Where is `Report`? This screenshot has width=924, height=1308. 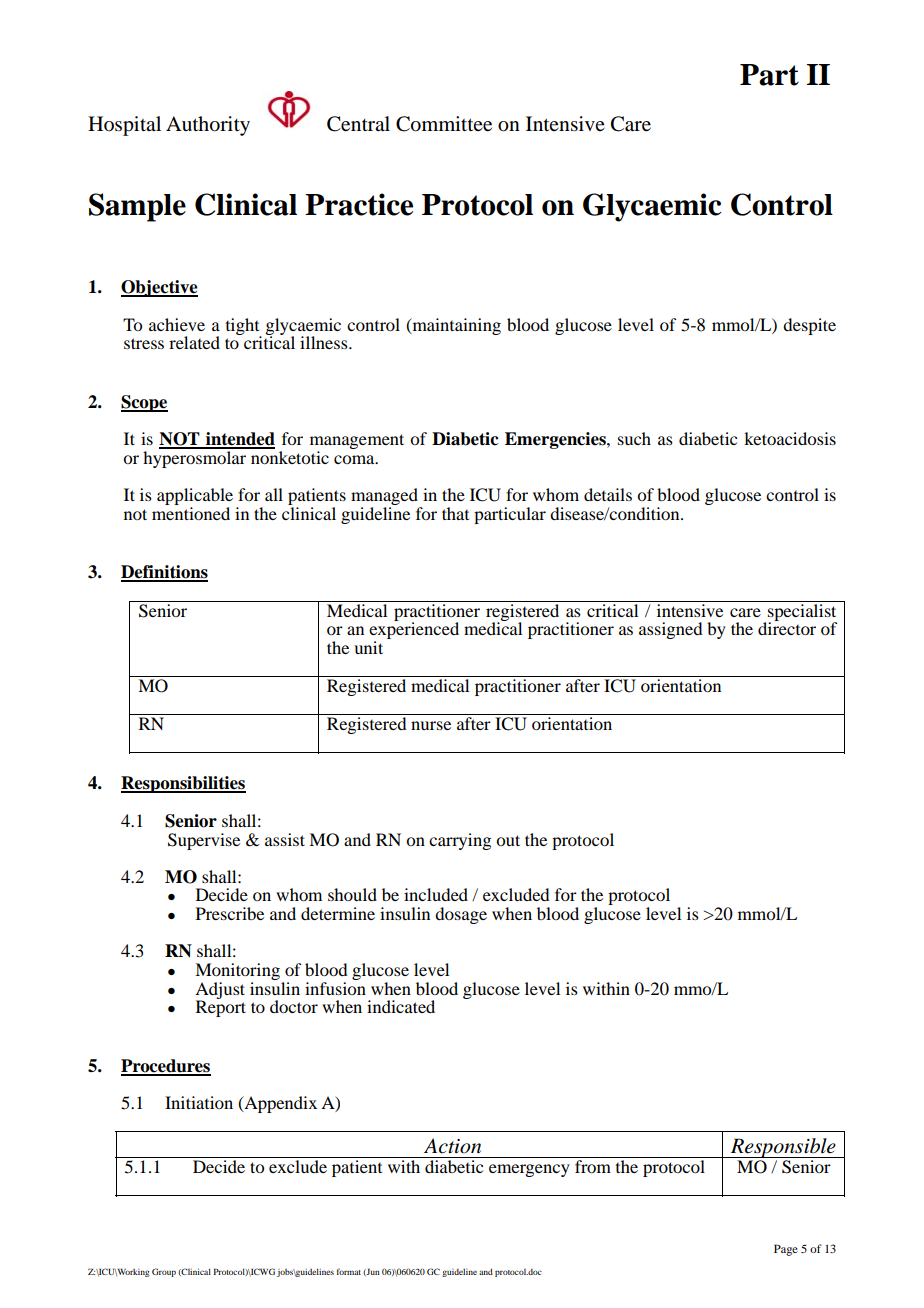 Report is located at coordinates (221, 1008).
